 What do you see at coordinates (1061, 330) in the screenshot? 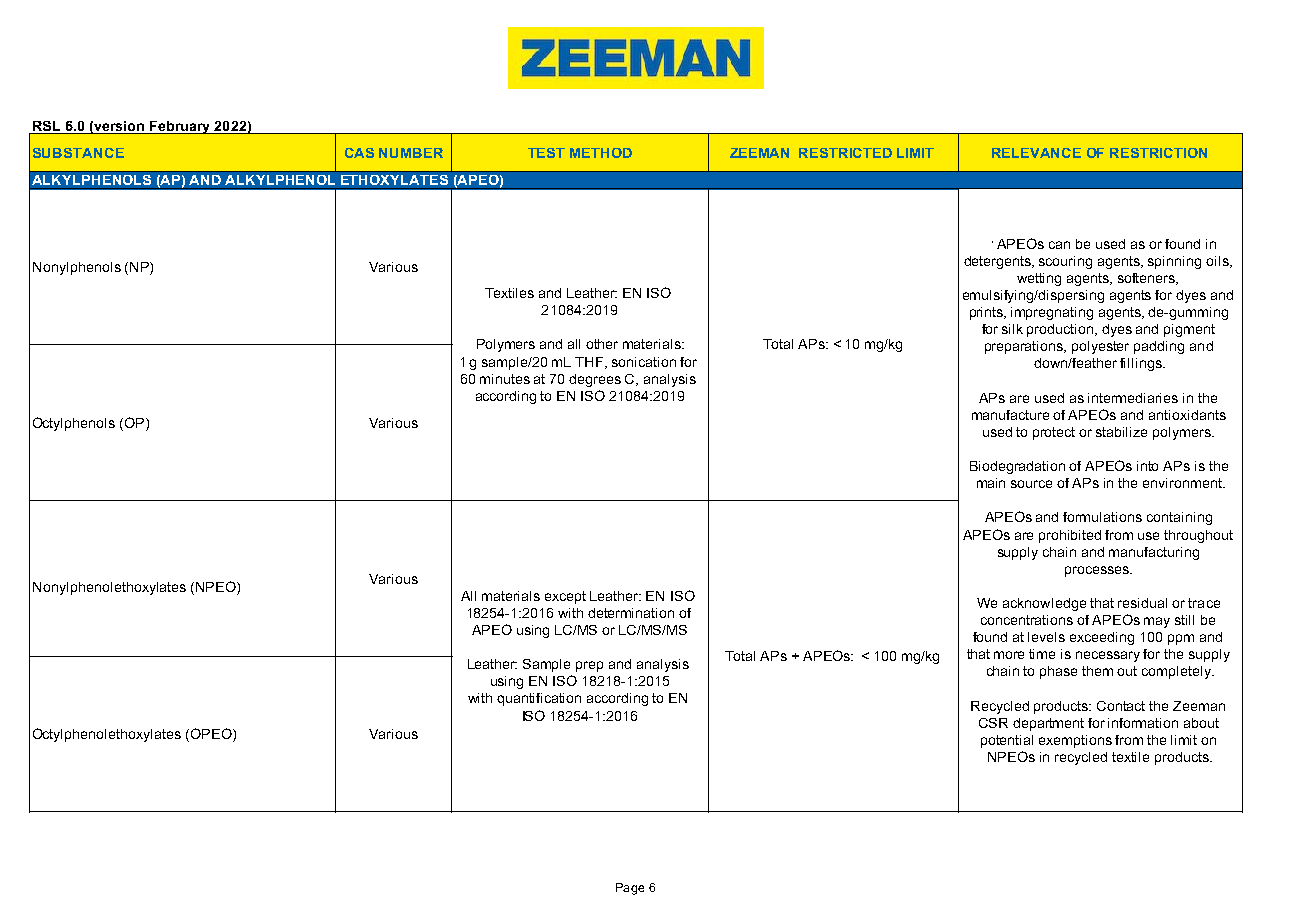
I see `production` at bounding box center [1061, 330].
